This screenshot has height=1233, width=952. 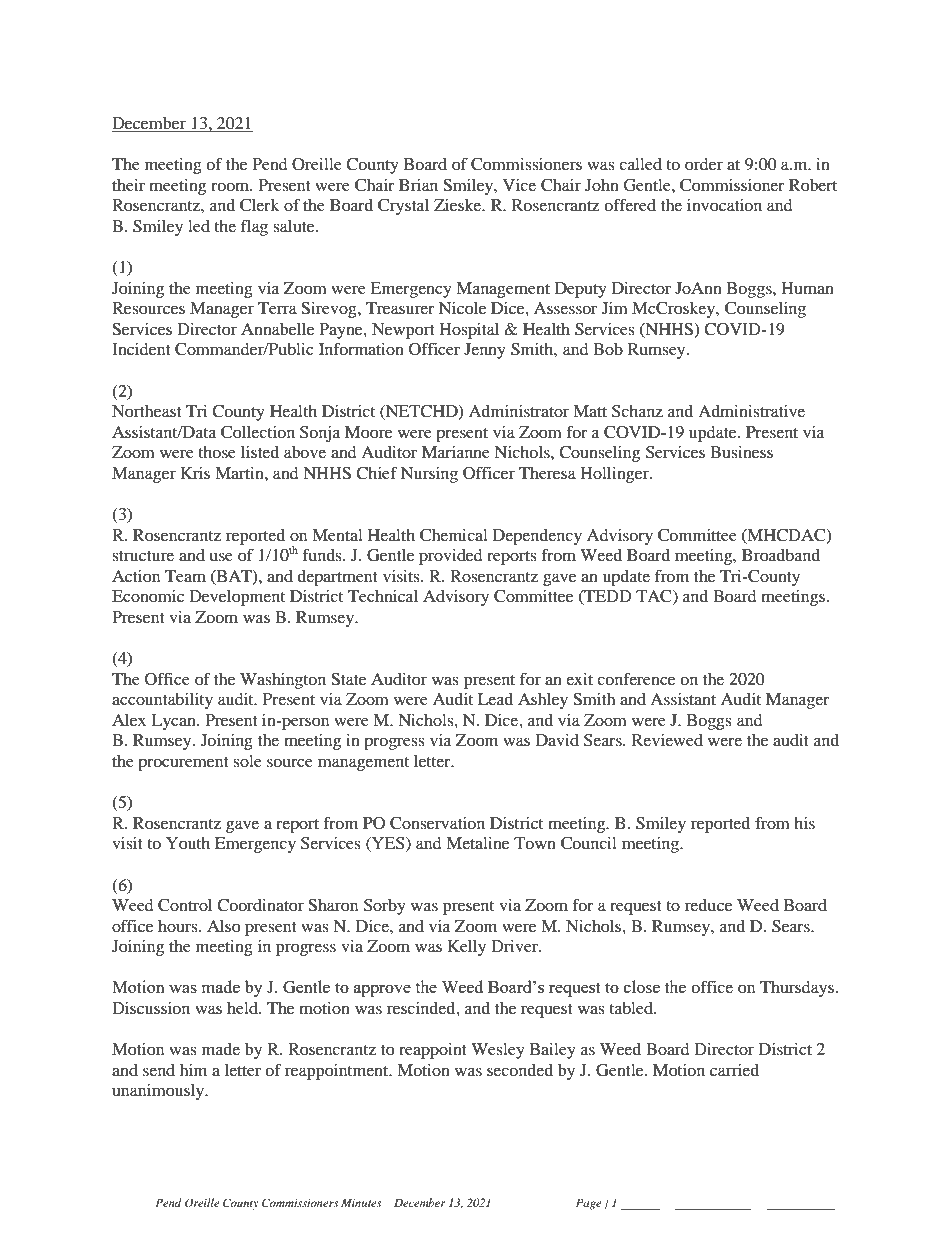 I want to click on Conservation, so click(x=437, y=823).
